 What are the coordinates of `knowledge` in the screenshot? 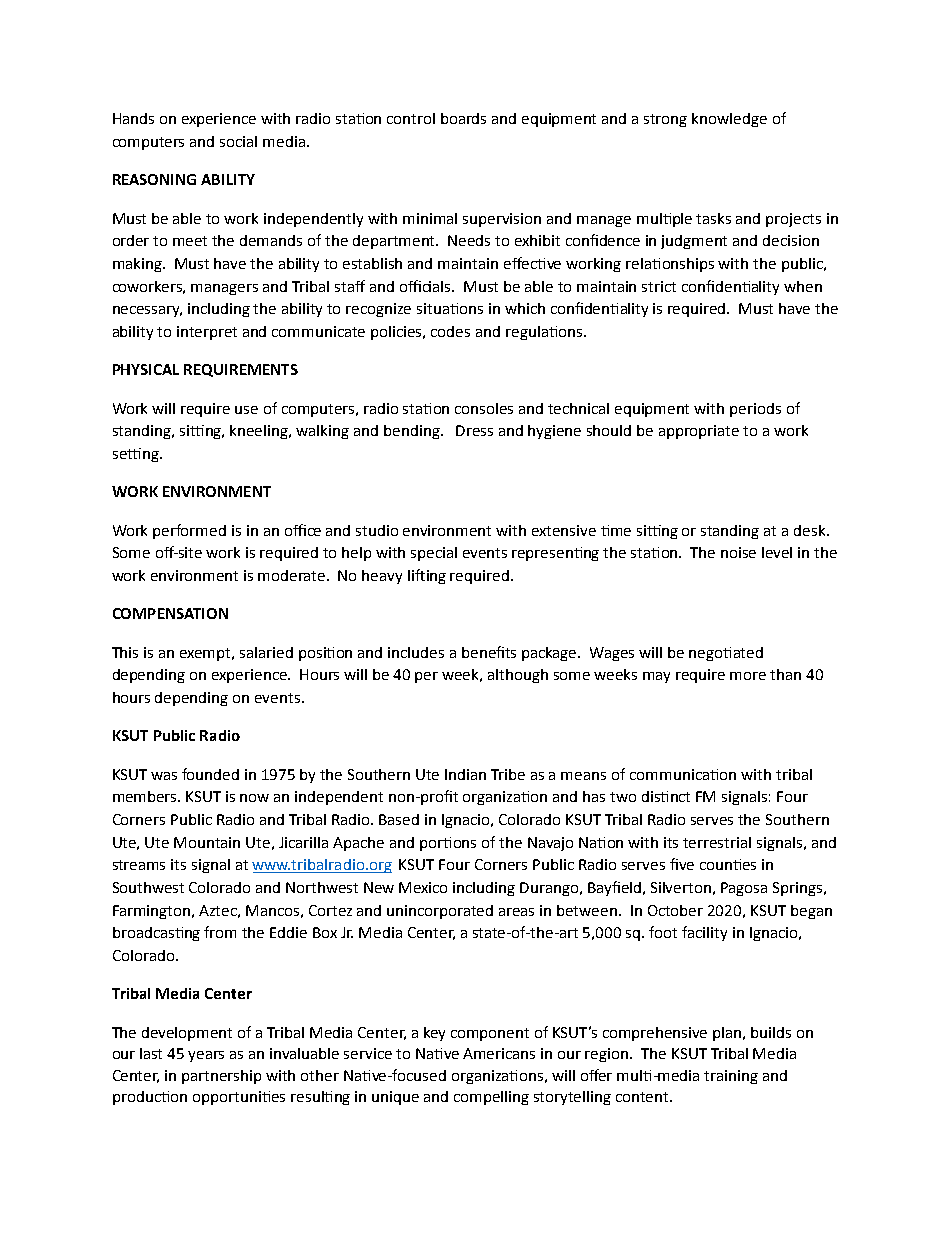 It's located at (729, 120).
